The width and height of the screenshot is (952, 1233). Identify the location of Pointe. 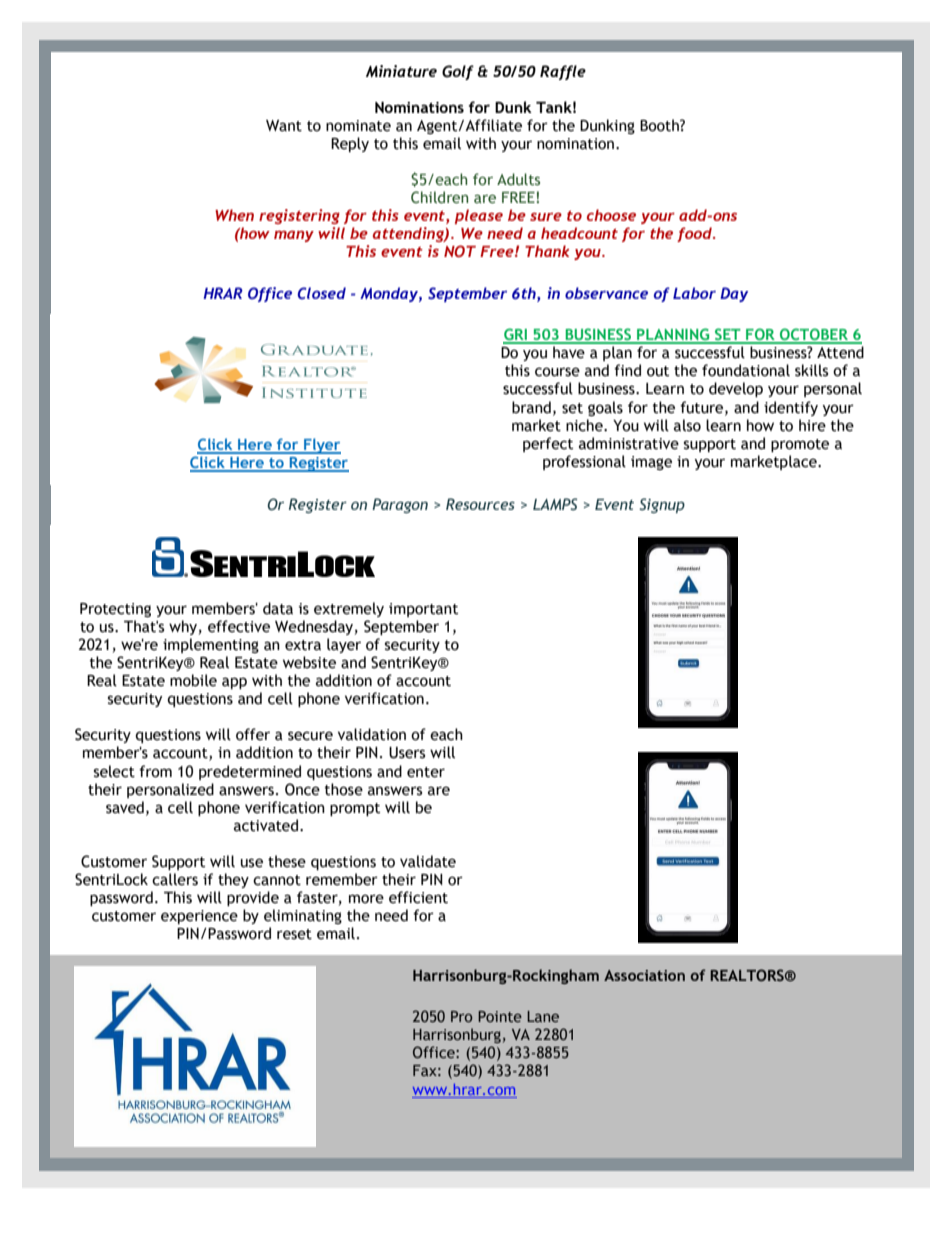
(500, 1016).
